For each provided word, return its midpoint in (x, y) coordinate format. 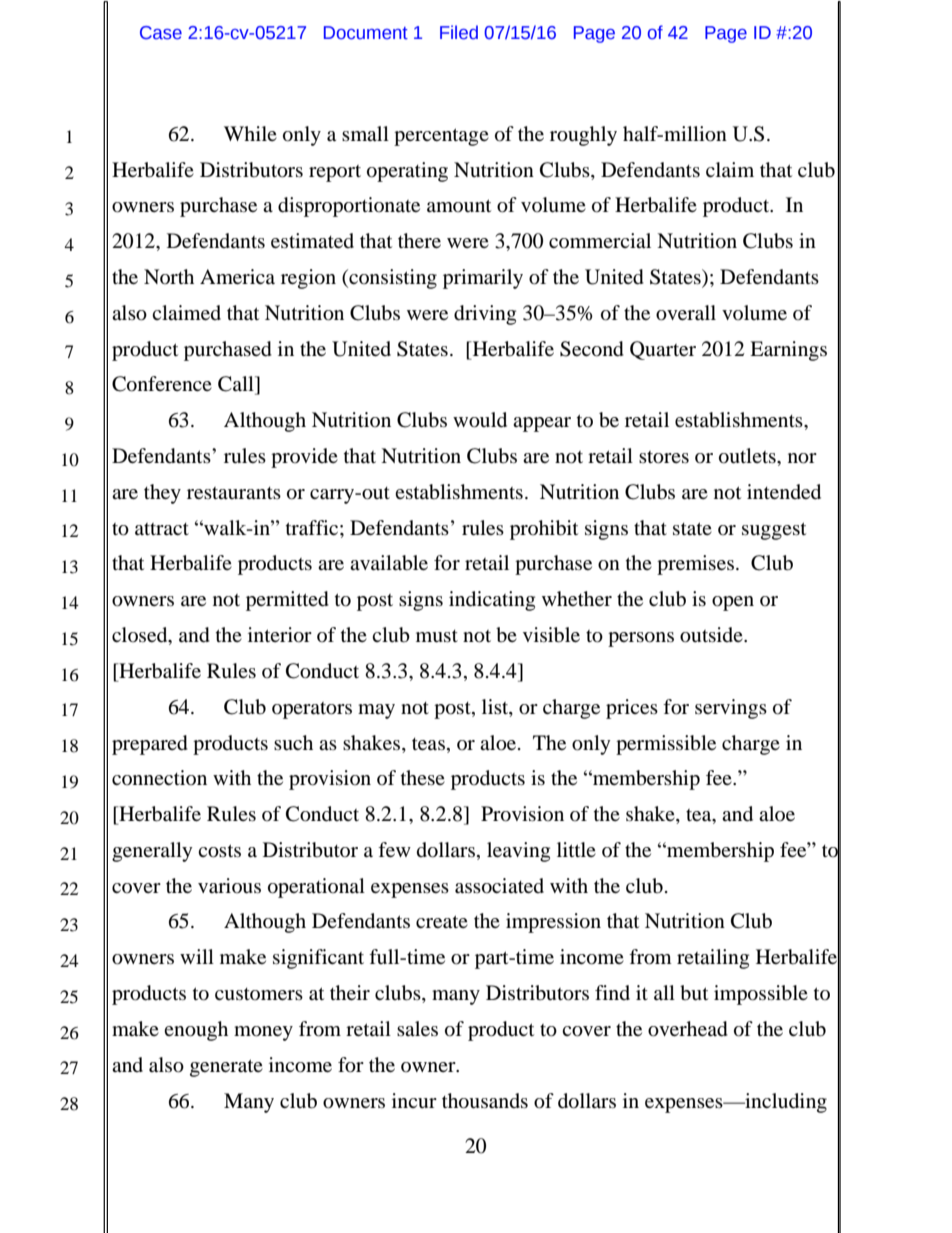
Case (161, 33)
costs (219, 851)
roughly (583, 136)
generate (226, 1068)
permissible (666, 745)
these (423, 777)
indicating (492, 601)
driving (485, 315)
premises (695, 565)
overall (686, 313)
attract (162, 529)
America (237, 276)
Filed (459, 32)
